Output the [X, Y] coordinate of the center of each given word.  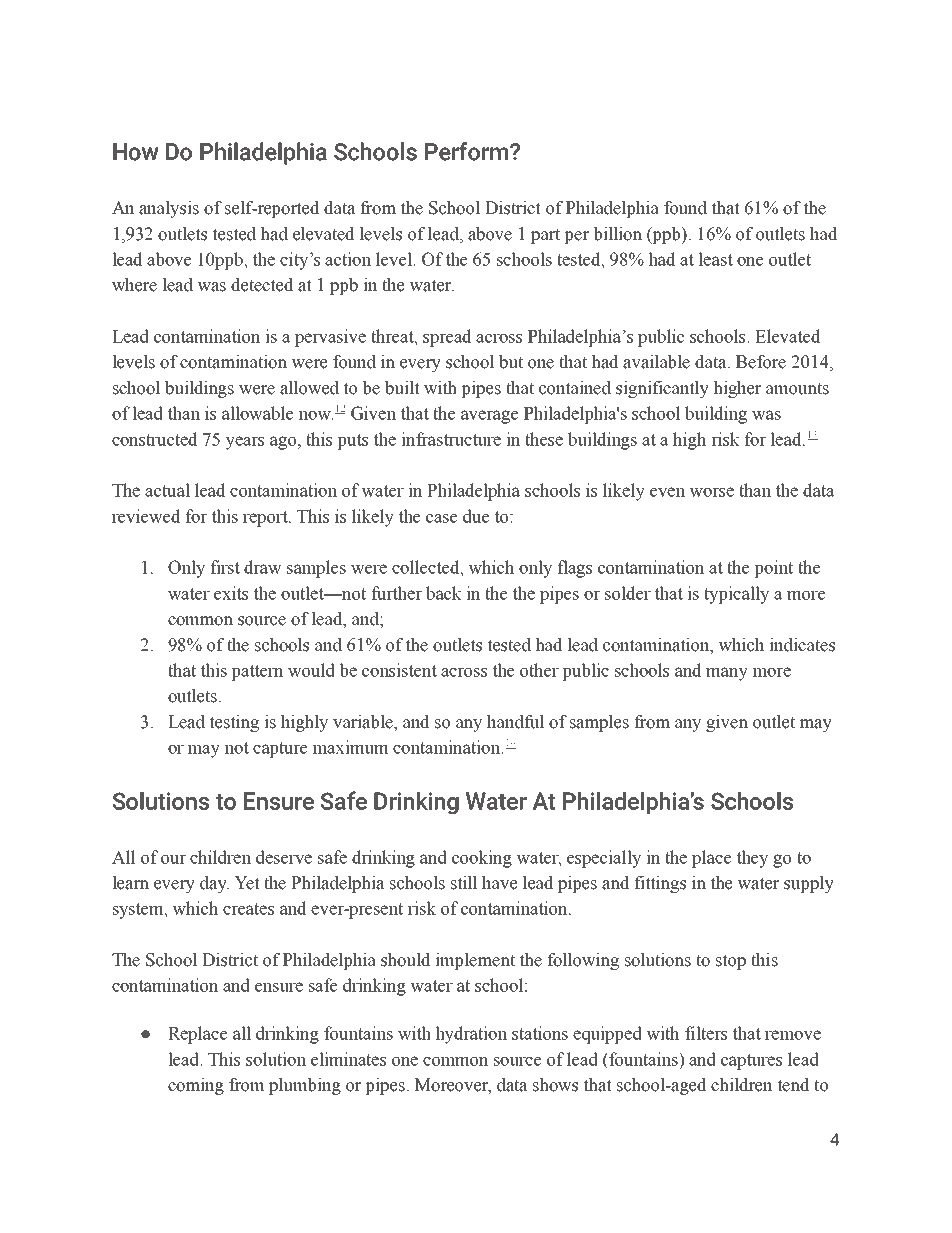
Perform [466, 151]
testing [234, 723]
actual [167, 490]
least [715, 259]
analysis [169, 209]
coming [196, 1086]
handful [516, 722]
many [727, 674]
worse [711, 492]
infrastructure [451, 439]
